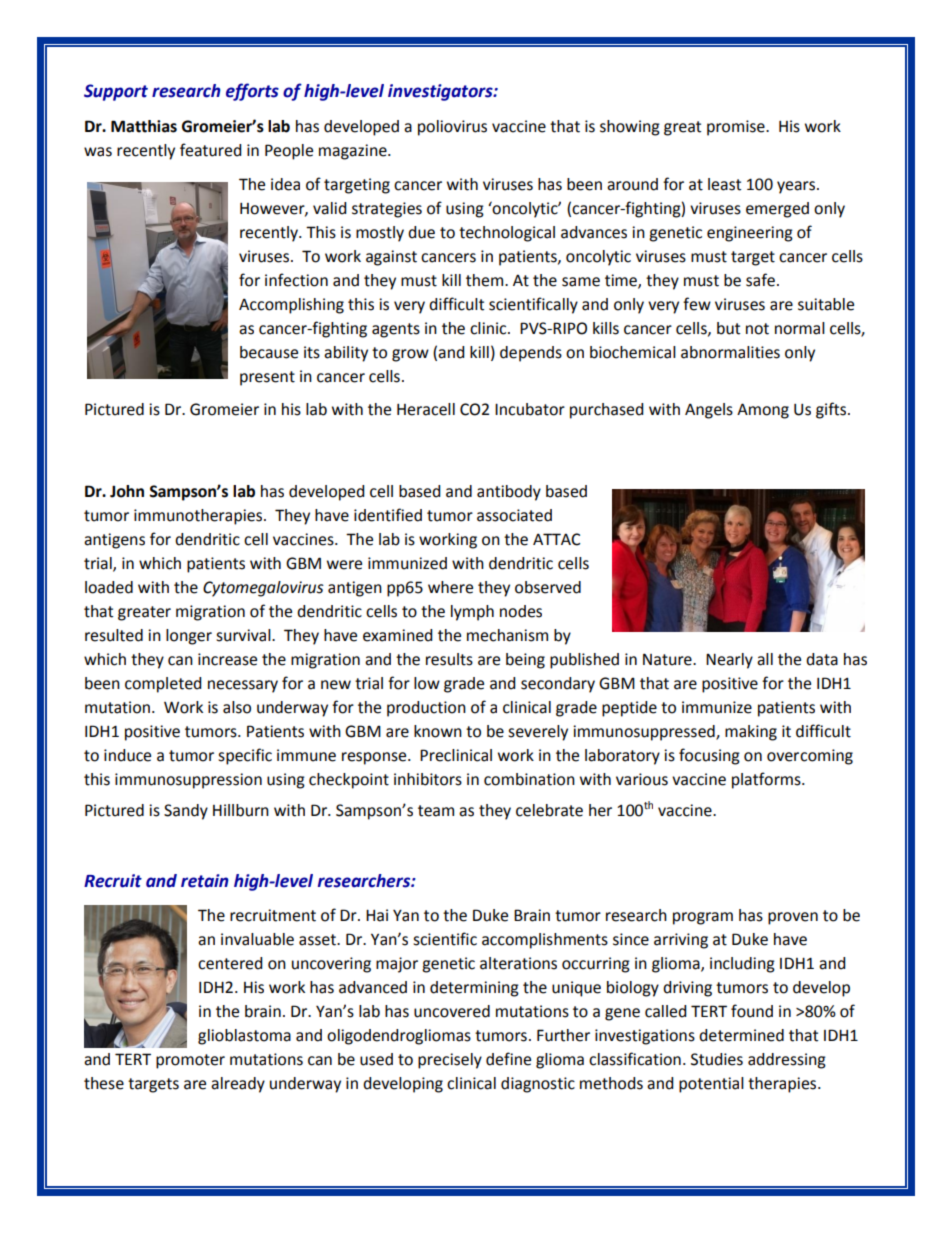 The image size is (952, 1233). Describe the element at coordinates (188, 781) in the document. I see `immunosuppression` at that location.
